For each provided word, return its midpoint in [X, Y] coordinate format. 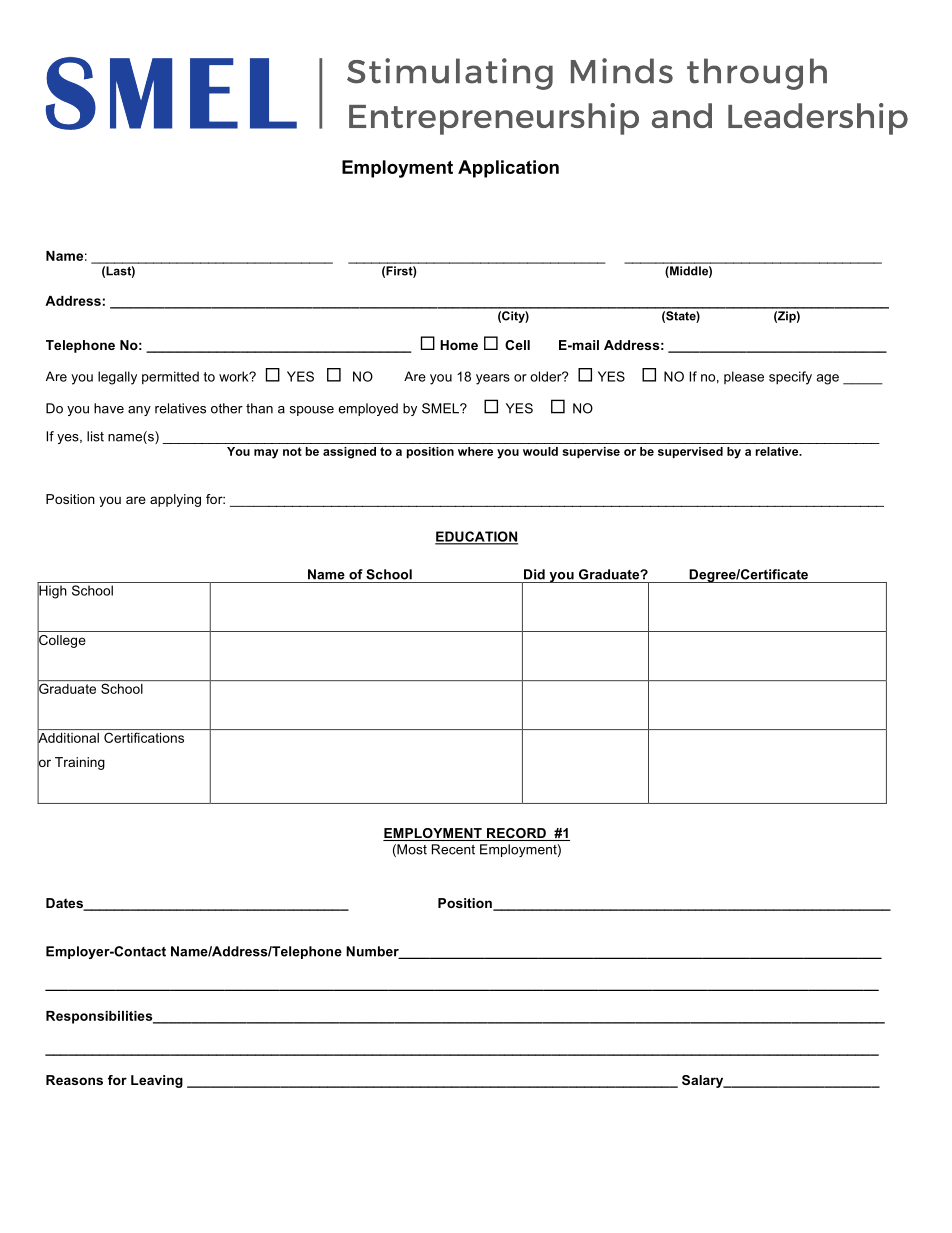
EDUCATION [476, 537]
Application [508, 169]
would [540, 451]
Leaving [157, 1081]
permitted [170, 378]
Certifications [144, 737]
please [744, 377]
